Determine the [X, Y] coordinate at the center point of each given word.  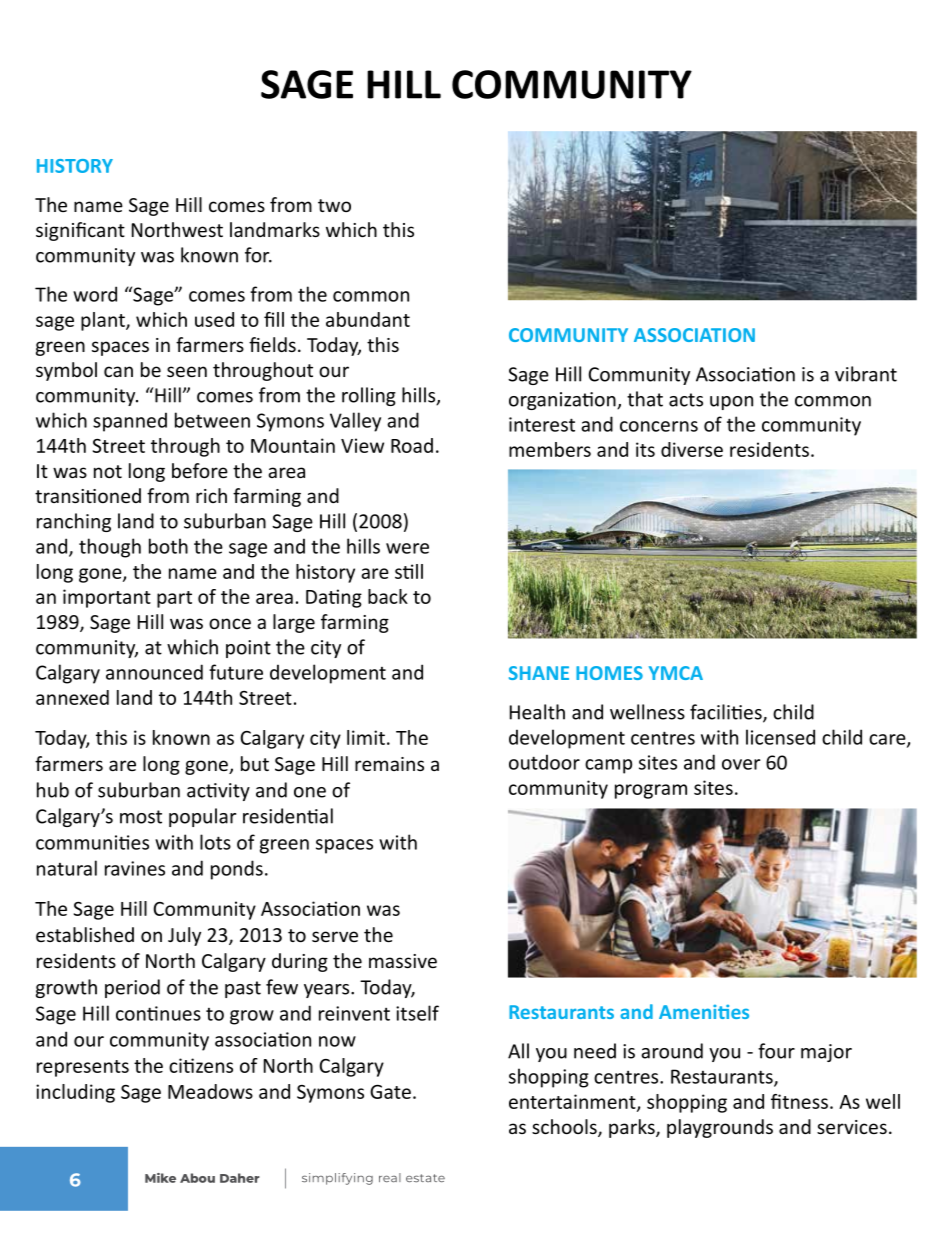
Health [537, 712]
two [334, 205]
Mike [160, 1178]
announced [154, 672]
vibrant [866, 374]
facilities [727, 713]
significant [80, 231]
